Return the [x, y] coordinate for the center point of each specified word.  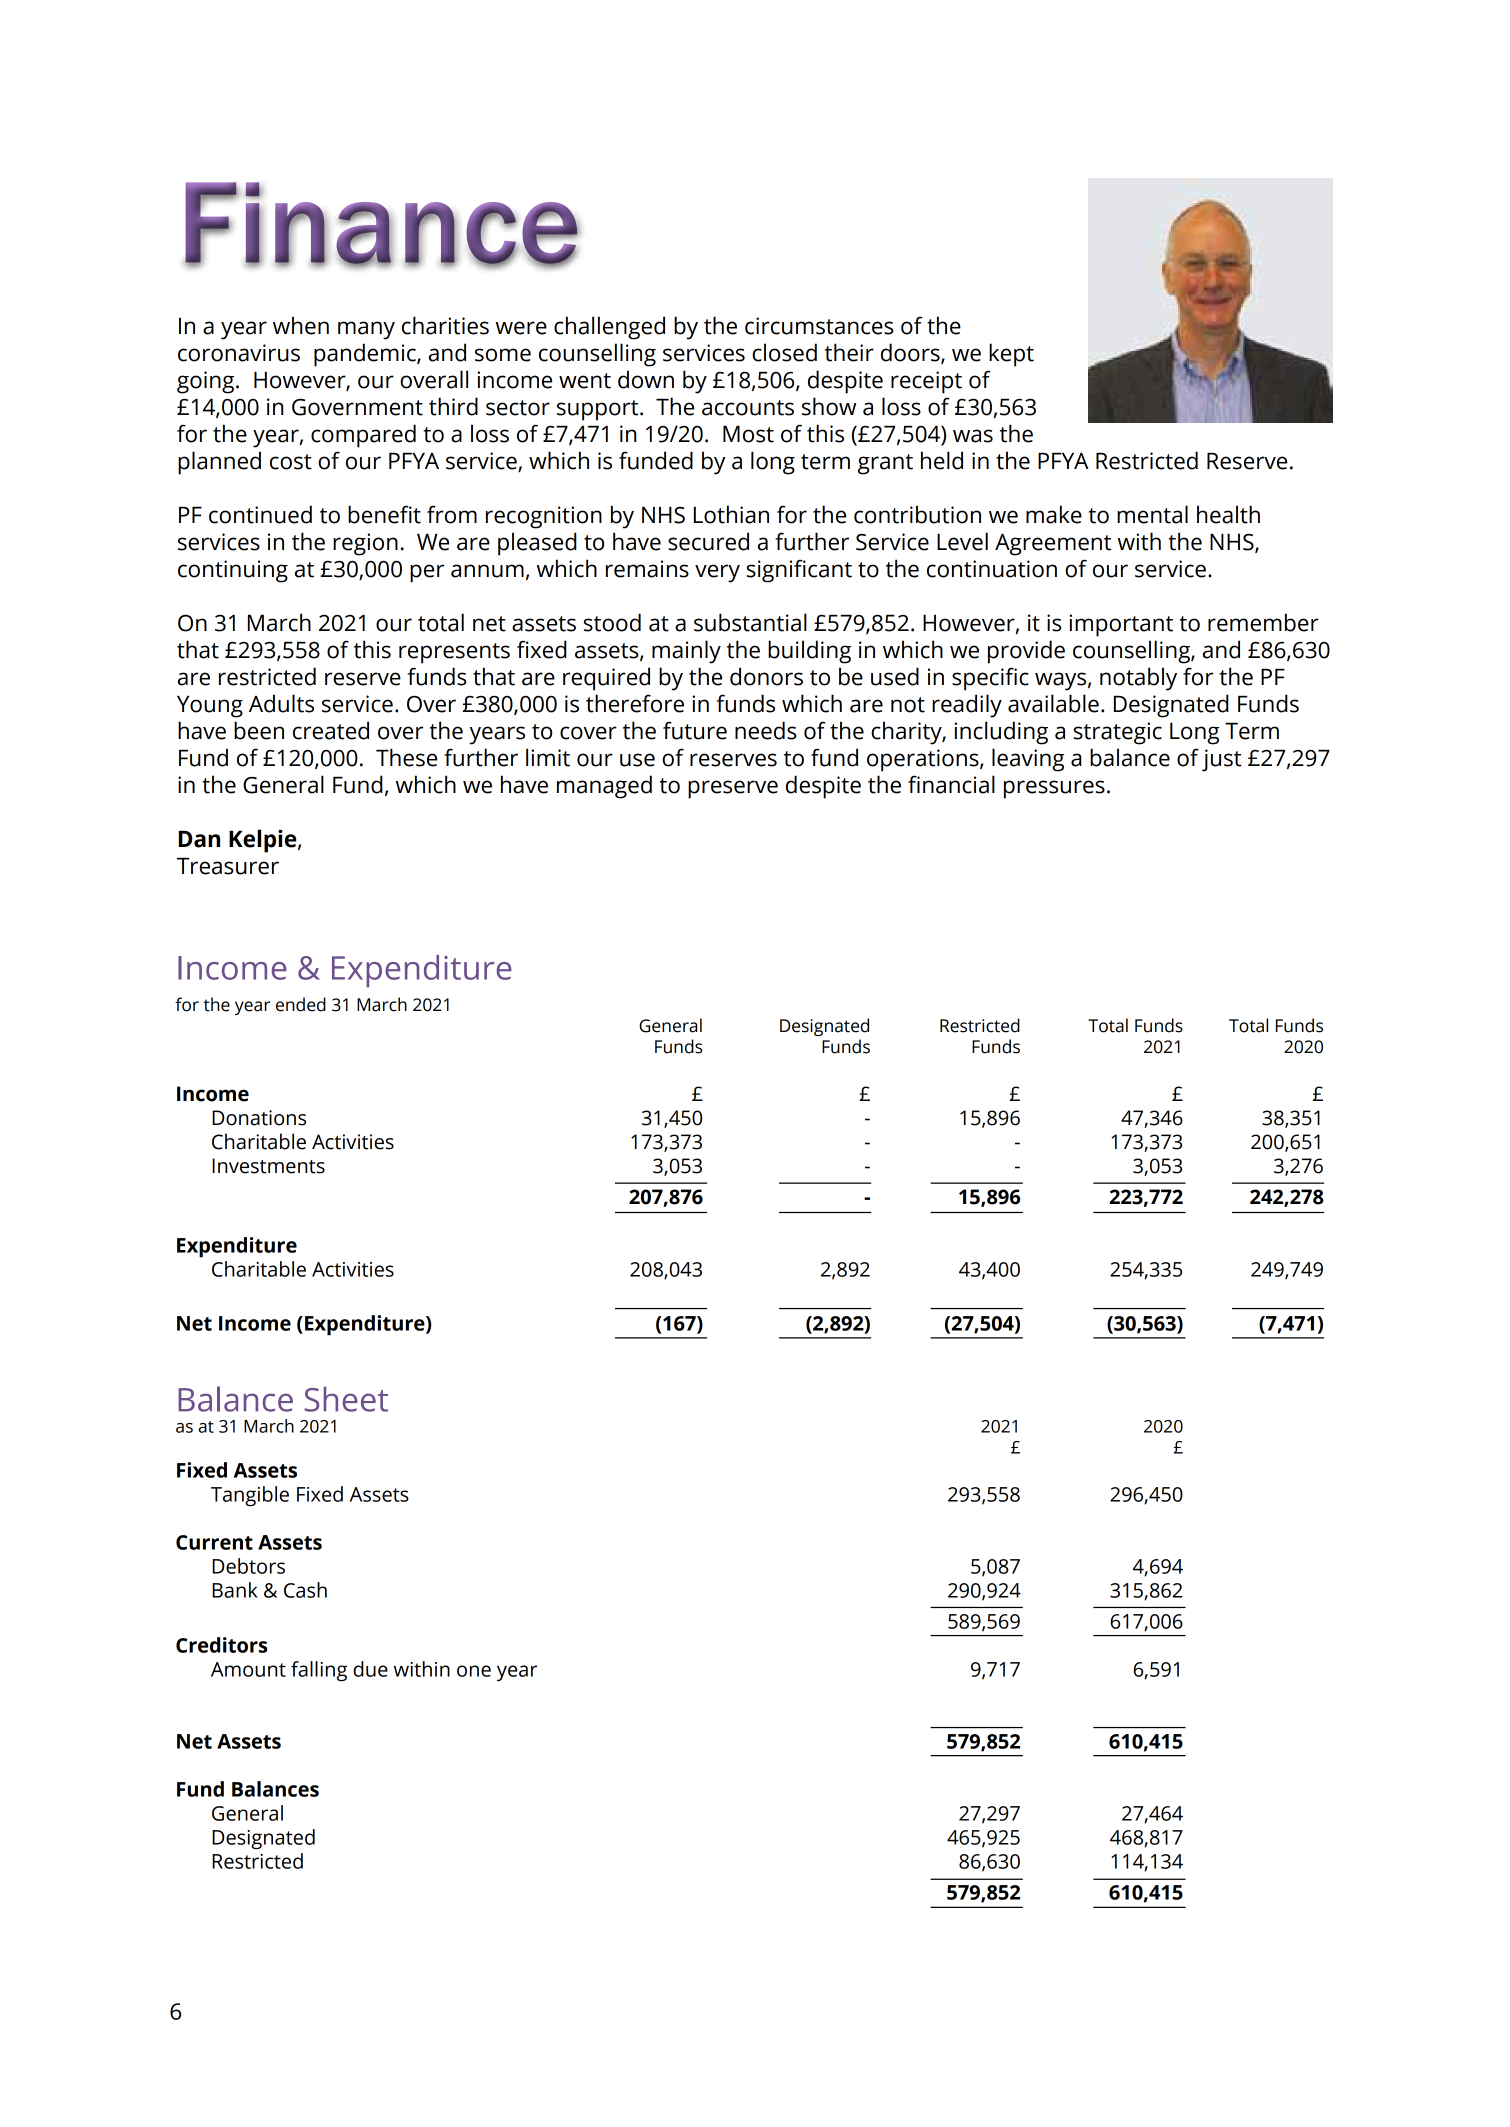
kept [1011, 355]
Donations [259, 1118]
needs [766, 730]
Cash [305, 1590]
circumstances [819, 326]
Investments [268, 1166]
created [331, 730]
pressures [1054, 789]
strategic [1118, 733]
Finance [382, 224]
